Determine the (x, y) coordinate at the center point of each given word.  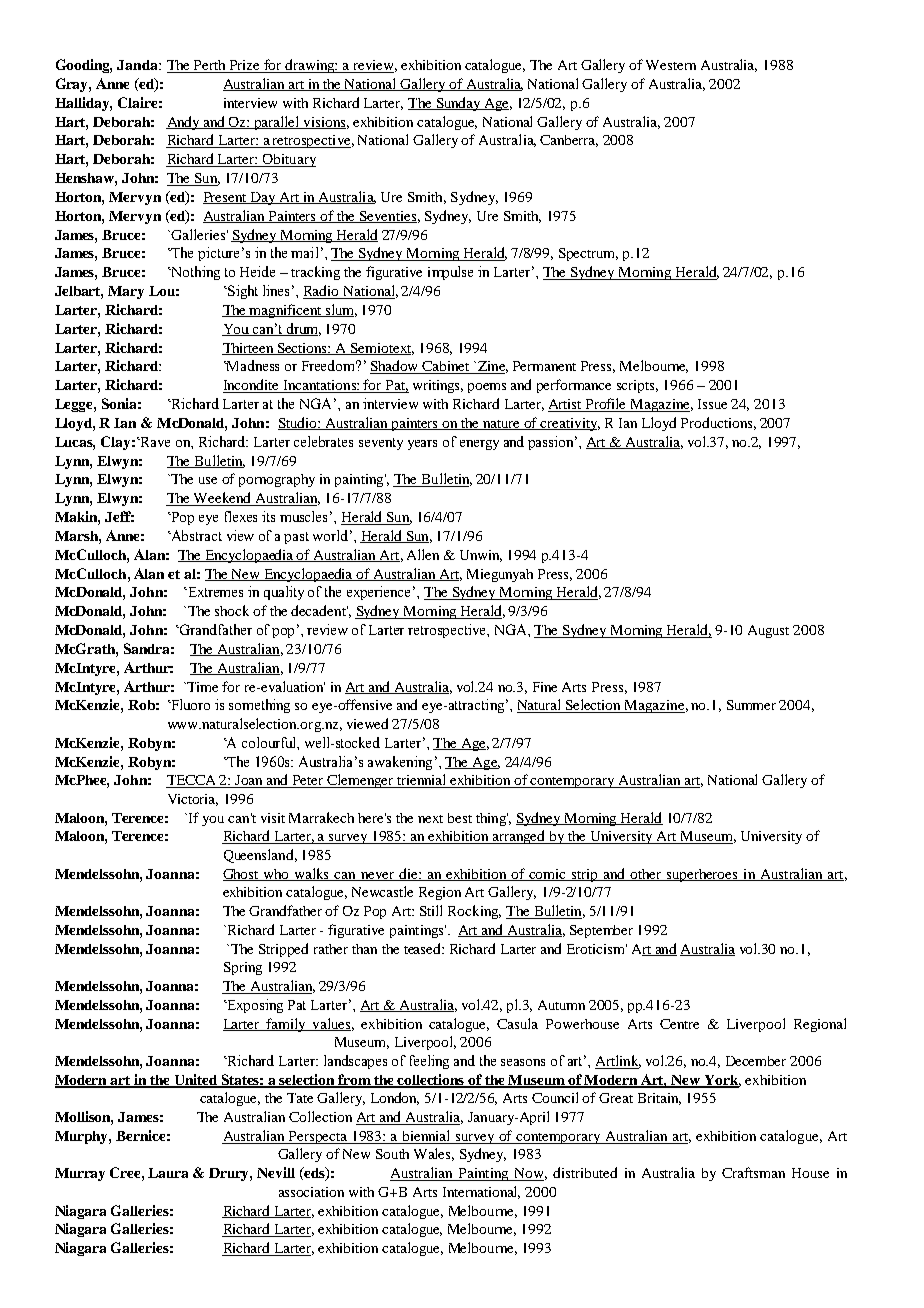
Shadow (395, 367)
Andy (184, 123)
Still (431, 910)
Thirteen (249, 349)
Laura (168, 1173)
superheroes (703, 875)
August (768, 631)
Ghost (242, 875)
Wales (434, 1154)
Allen (423, 554)
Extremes (214, 592)
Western (671, 65)
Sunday (458, 104)
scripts (637, 386)
